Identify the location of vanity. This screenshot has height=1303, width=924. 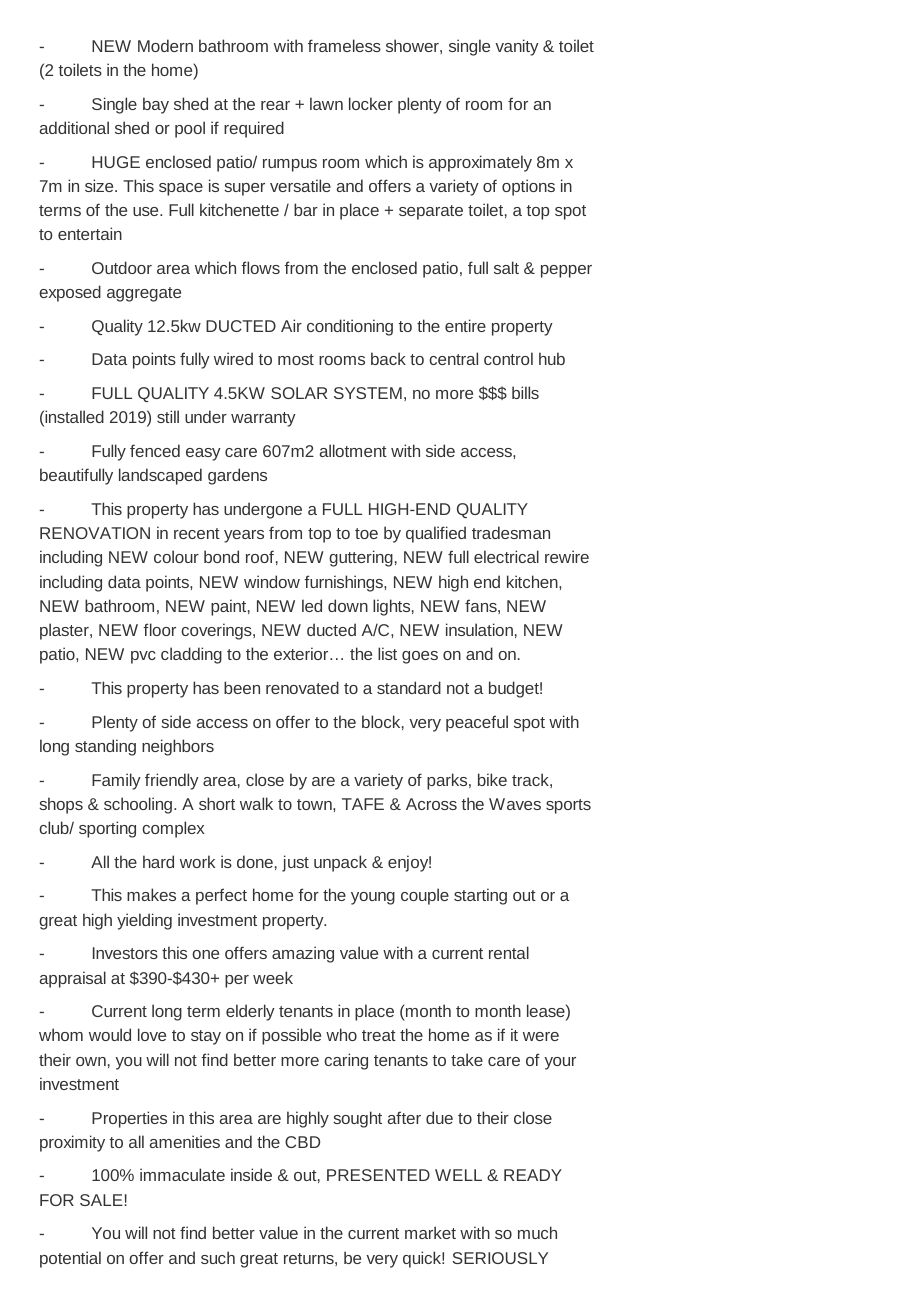
(517, 47).
